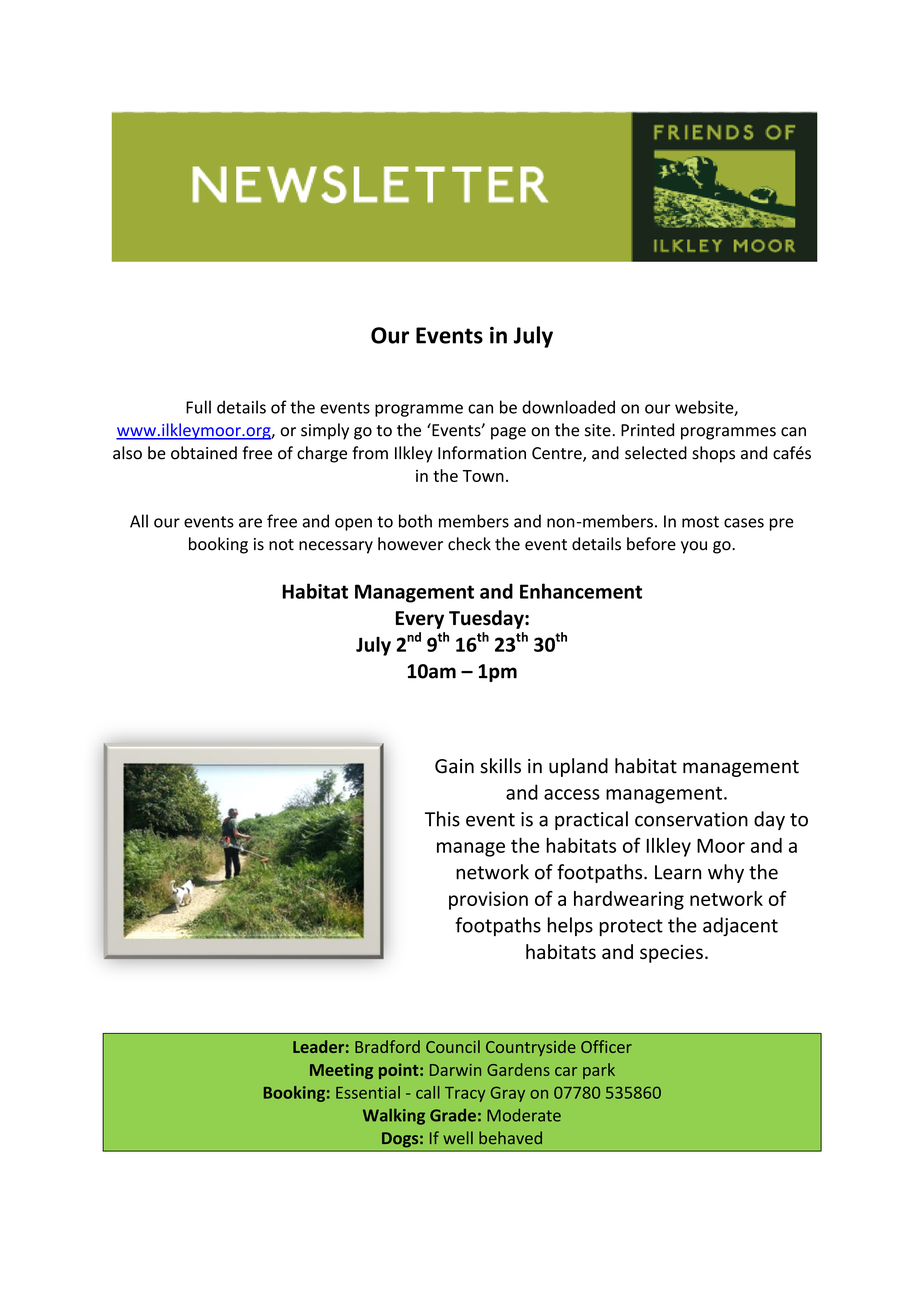 This image has width=924, height=1308. Describe the element at coordinates (454, 766) in the image. I see `Gain` at that location.
